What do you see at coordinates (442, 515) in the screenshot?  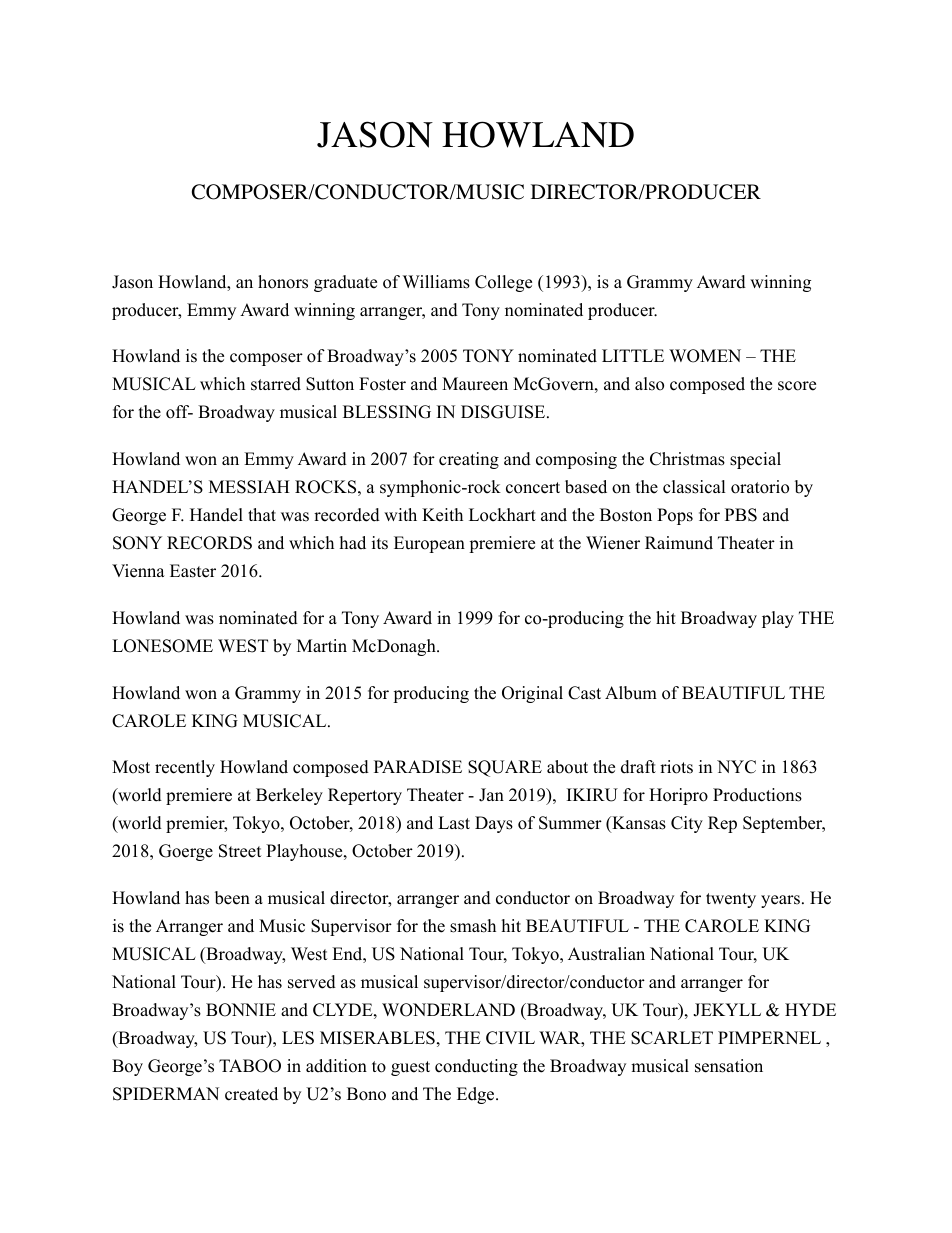 I see `Keith` at bounding box center [442, 515].
